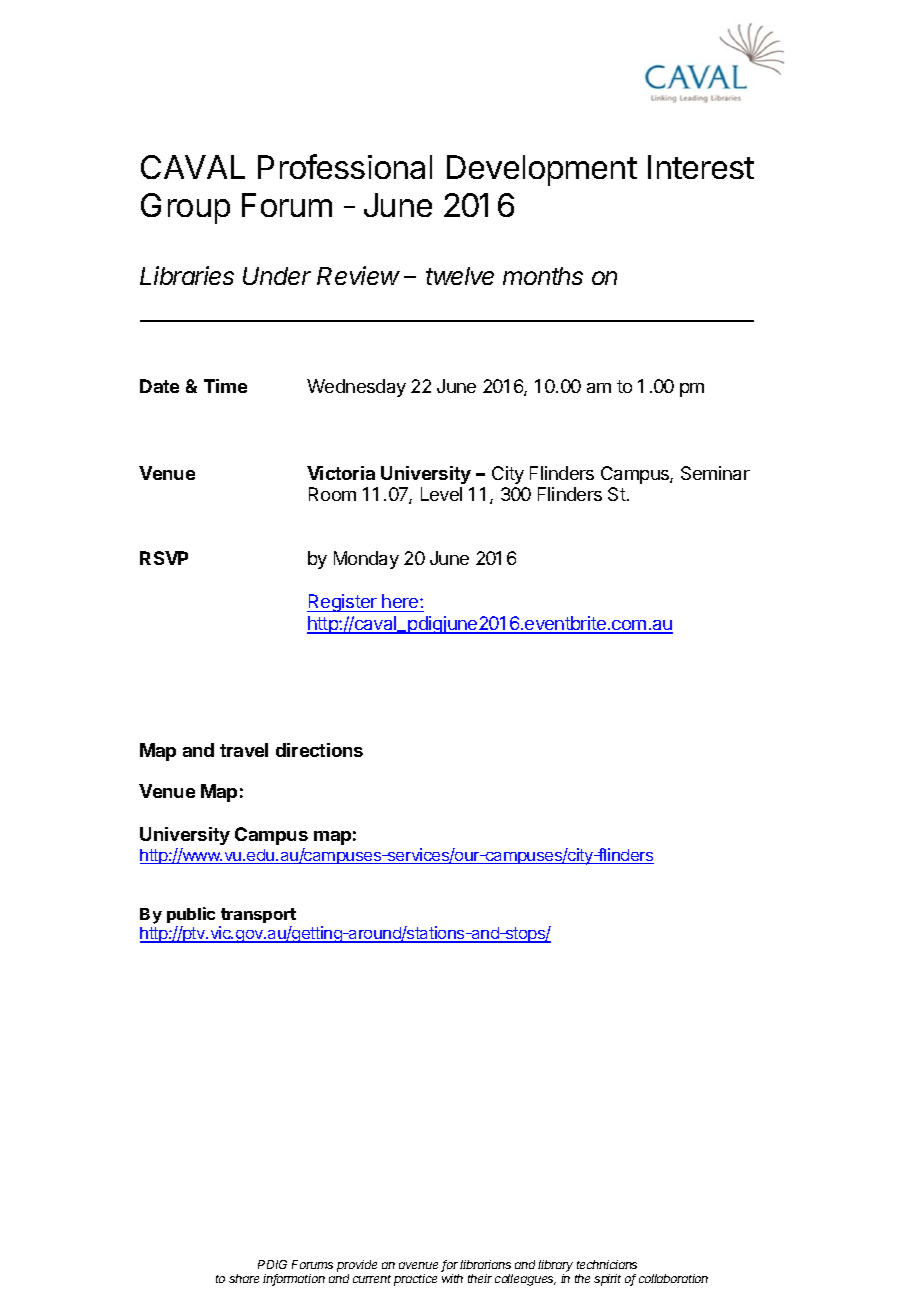 This screenshot has width=924, height=1308. Describe the element at coordinates (319, 750) in the screenshot. I see `directions` at that location.
